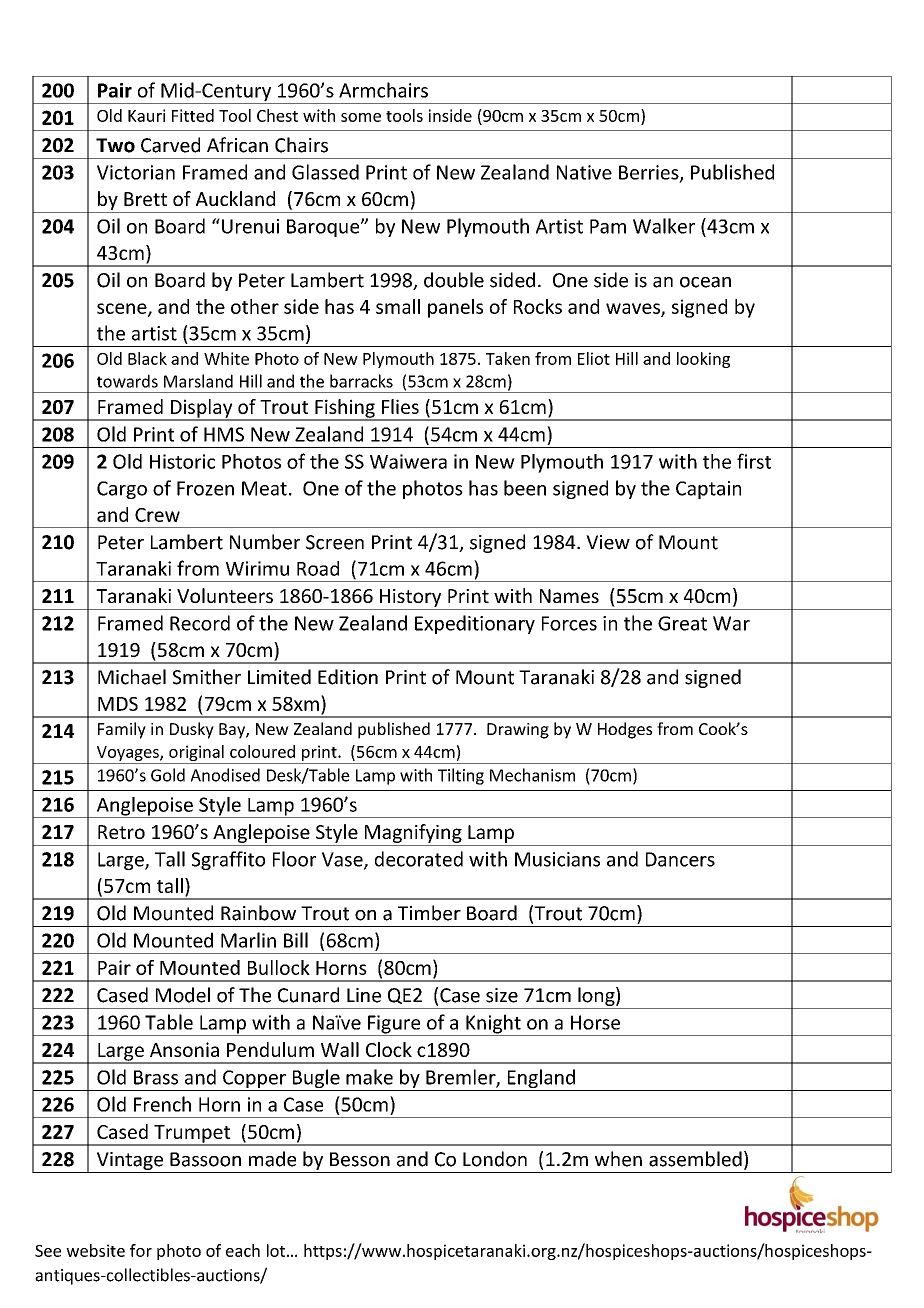 This image has height=1308, width=924. What do you see at coordinates (625, 730) in the image?
I see `Hodges` at bounding box center [625, 730].
